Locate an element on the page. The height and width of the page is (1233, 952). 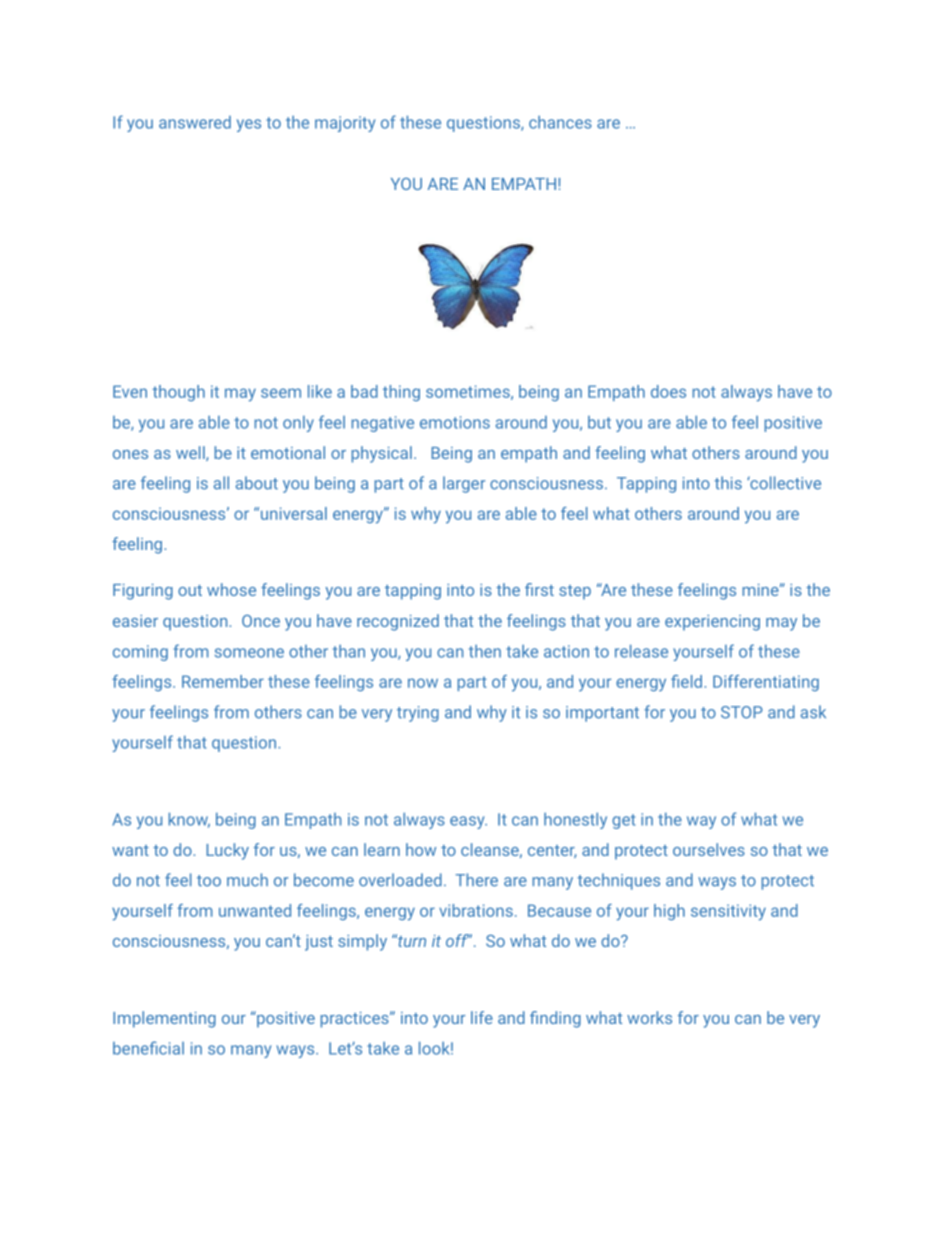
answered is located at coordinates (195, 122).
